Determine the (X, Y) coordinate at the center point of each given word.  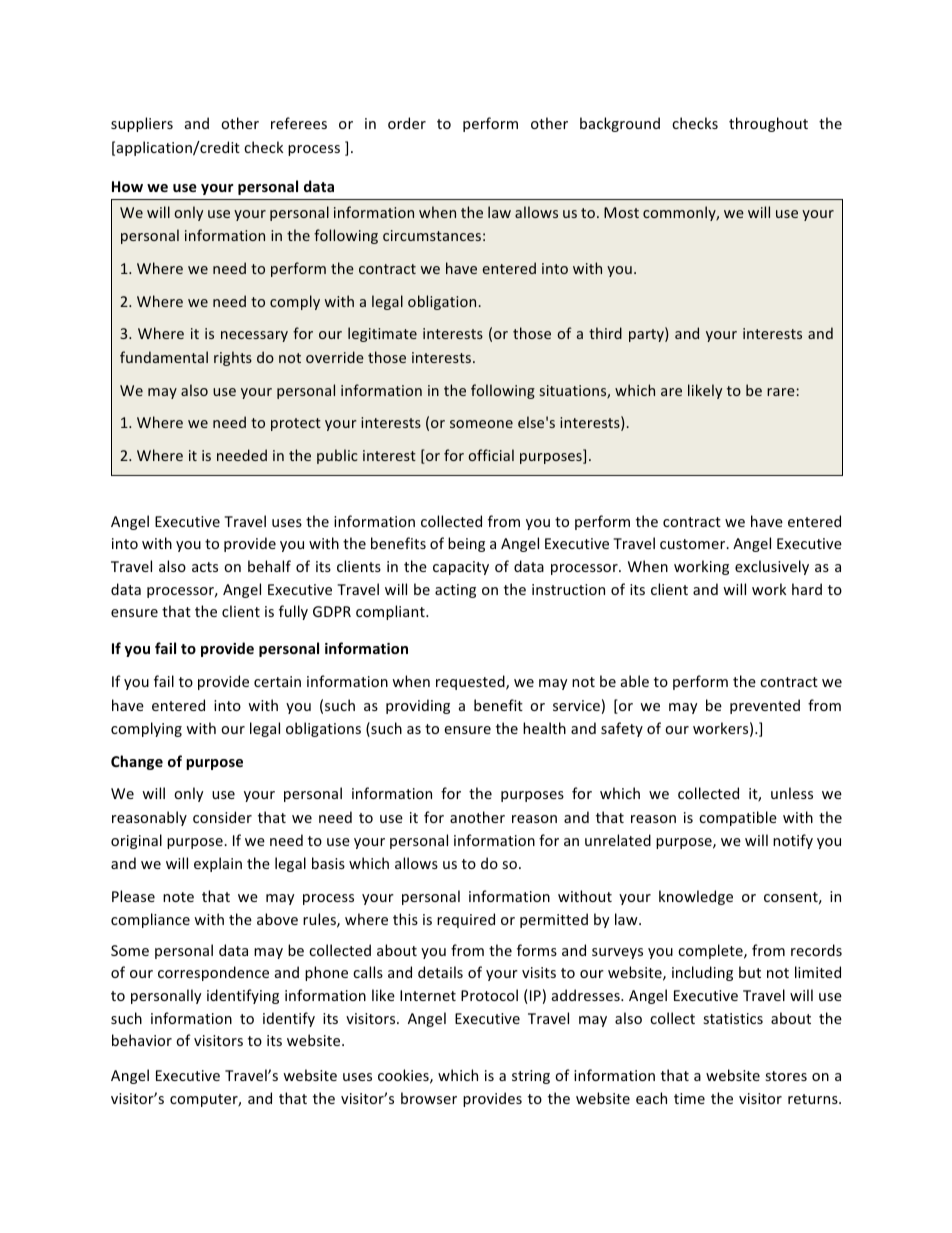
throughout (768, 124)
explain (218, 864)
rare (781, 392)
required (466, 920)
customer (694, 544)
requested (471, 682)
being (466, 544)
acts (205, 567)
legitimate (382, 334)
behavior (142, 1040)
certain (277, 681)
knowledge (696, 897)
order (407, 123)
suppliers (142, 124)
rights (233, 358)
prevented (765, 706)
